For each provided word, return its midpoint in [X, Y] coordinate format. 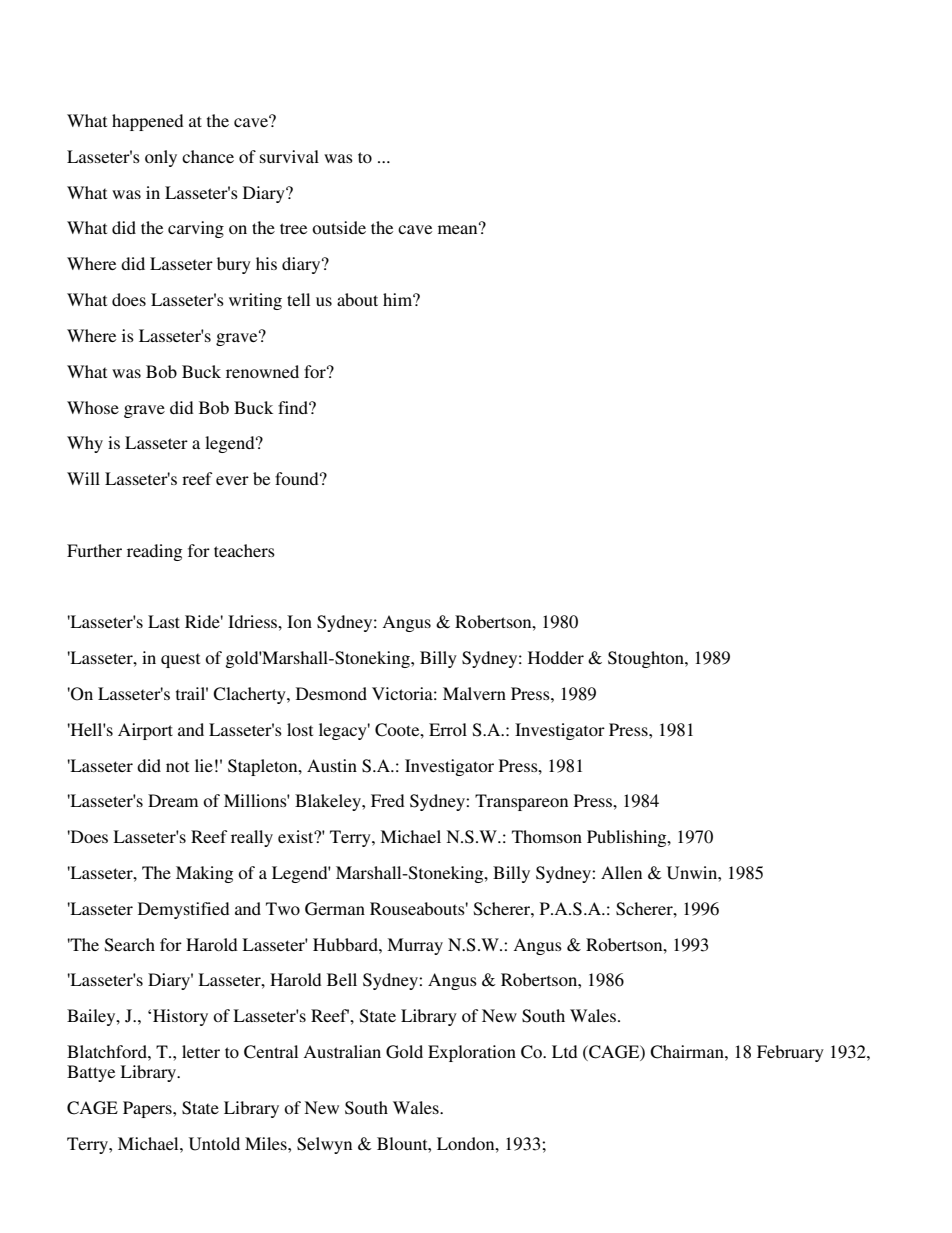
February [790, 1053]
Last [164, 621]
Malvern [474, 693]
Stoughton [647, 659]
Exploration [472, 1053]
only [161, 158]
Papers [148, 1109]
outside [339, 227]
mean [459, 228]
